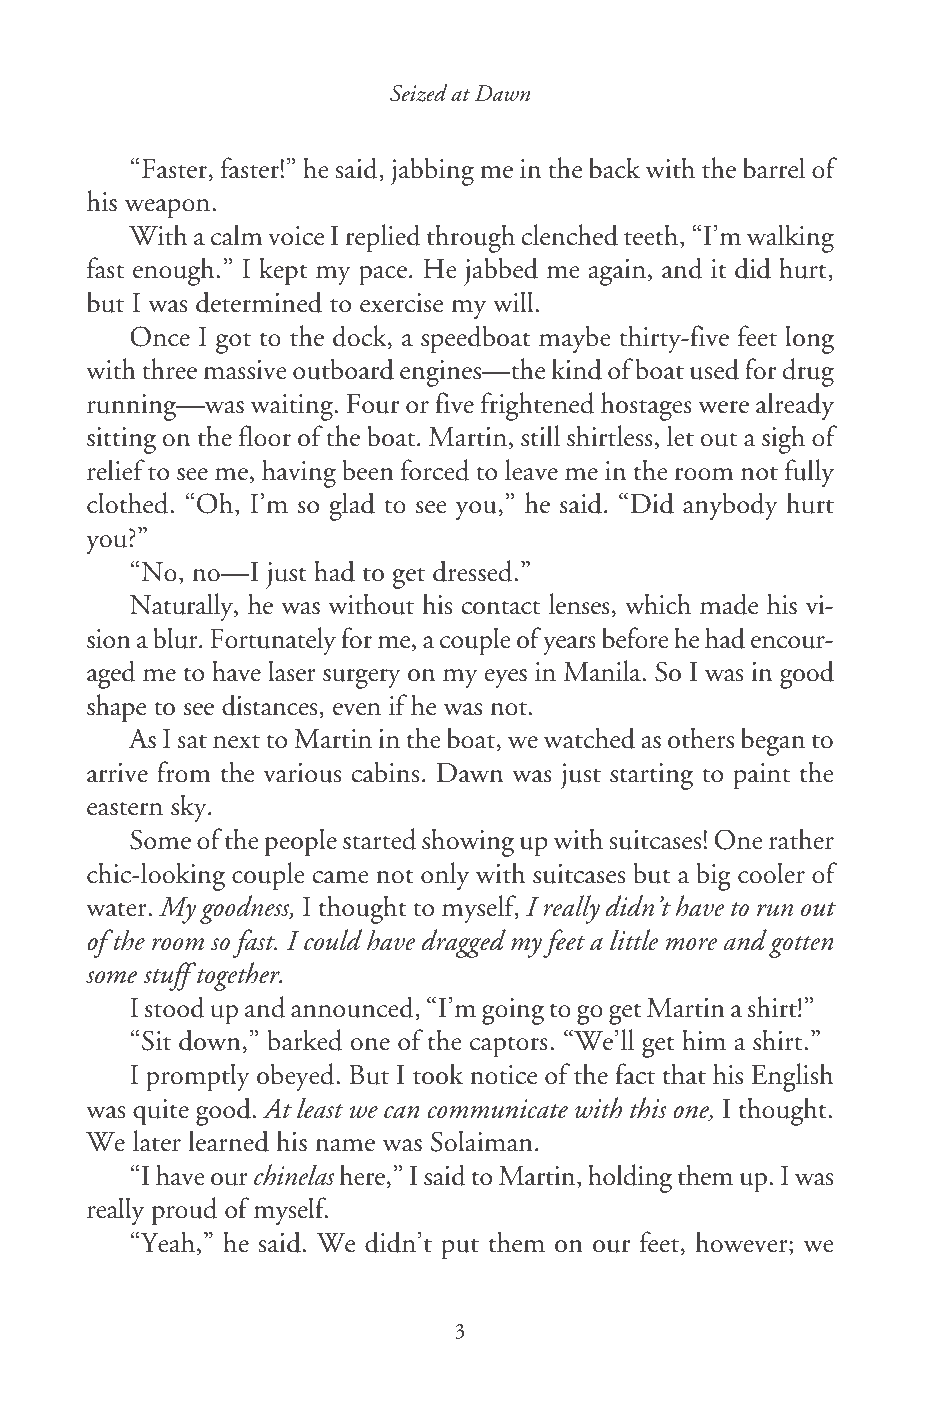 The width and height of the screenshot is (949, 1424). Describe the element at coordinates (506, 678) in the screenshot. I see `eyes` at that location.
